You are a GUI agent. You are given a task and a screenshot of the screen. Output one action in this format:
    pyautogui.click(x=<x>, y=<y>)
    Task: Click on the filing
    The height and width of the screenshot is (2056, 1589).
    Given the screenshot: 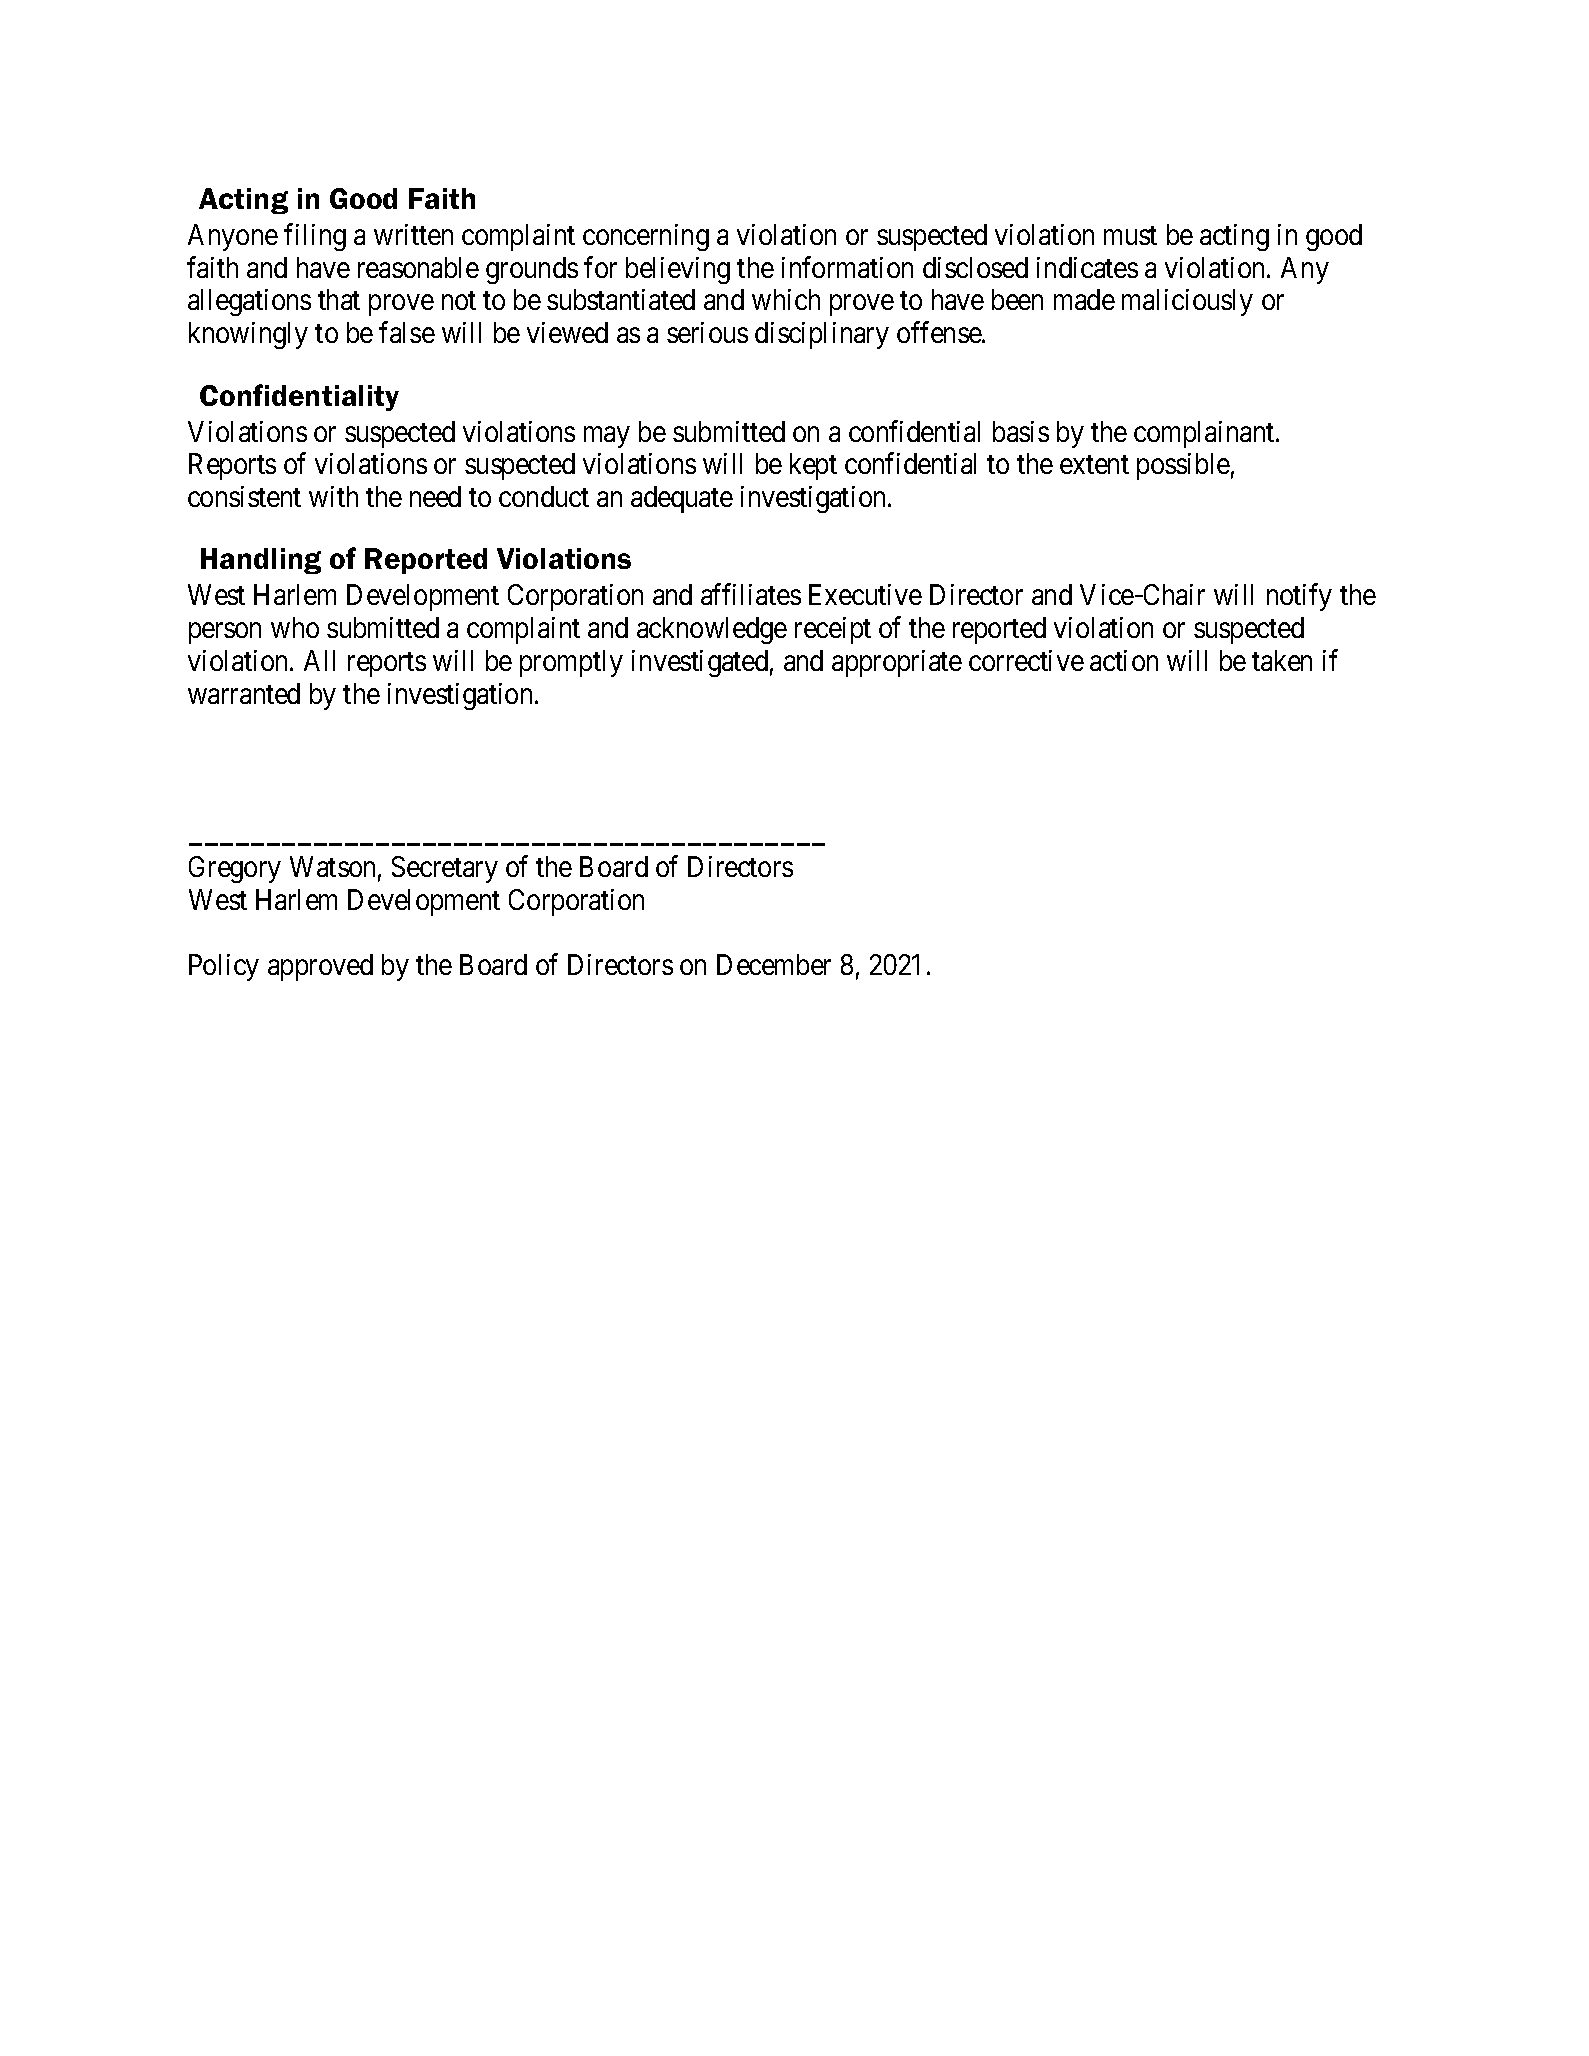 What is the action you would take?
    pyautogui.click(x=315, y=237)
